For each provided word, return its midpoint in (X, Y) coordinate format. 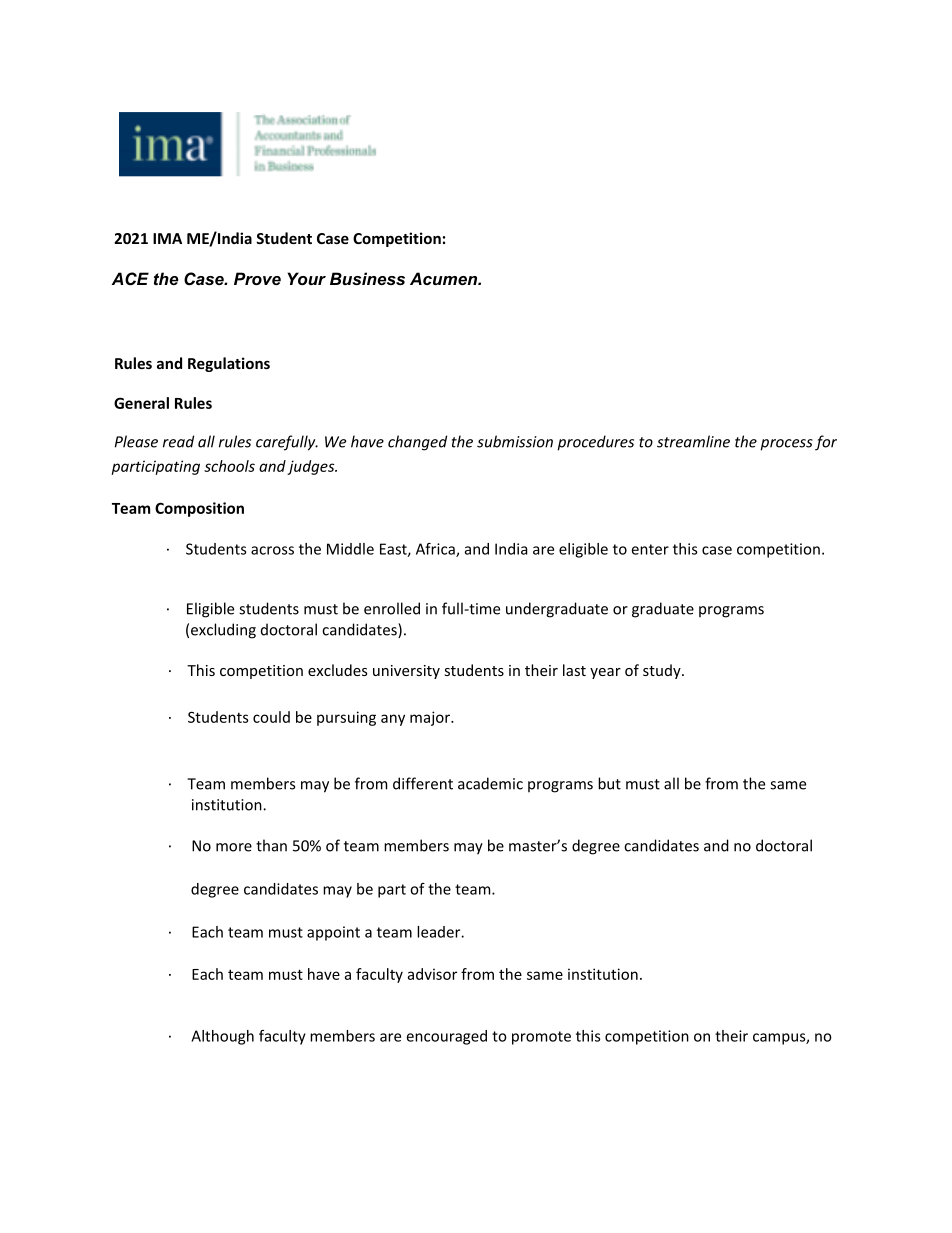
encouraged (447, 1037)
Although (222, 1037)
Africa (436, 550)
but (609, 783)
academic (490, 783)
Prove (257, 278)
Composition (199, 509)
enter (650, 549)
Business (367, 278)
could (271, 717)
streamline (693, 441)
